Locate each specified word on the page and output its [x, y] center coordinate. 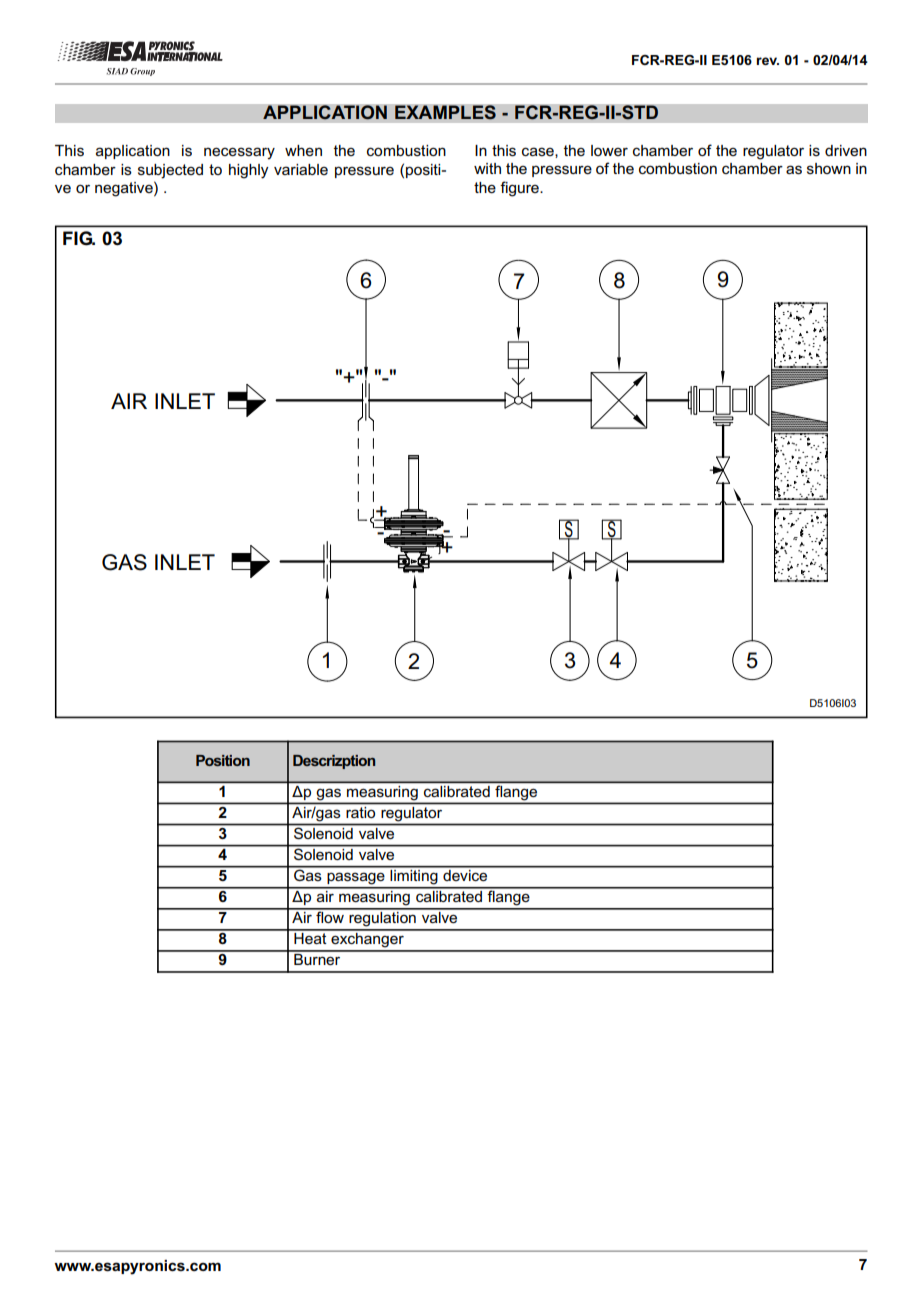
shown [829, 168]
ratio [360, 812]
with [487, 168]
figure [520, 189]
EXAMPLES [445, 112]
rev [767, 61]
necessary [239, 153]
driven [846, 150]
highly [249, 171]
